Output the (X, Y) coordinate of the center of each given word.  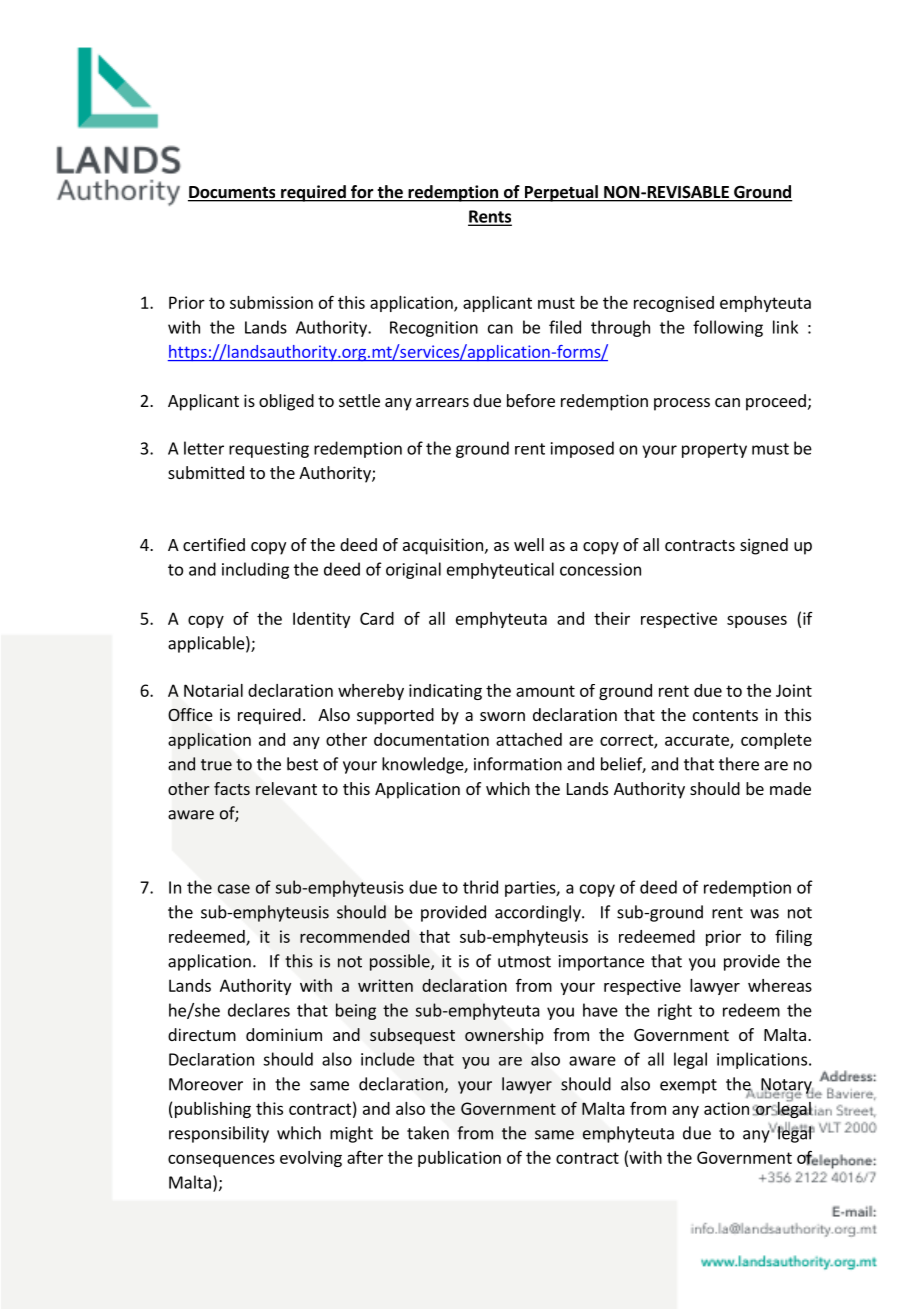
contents (725, 715)
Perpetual (561, 193)
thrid (480, 887)
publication (459, 1159)
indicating (445, 692)
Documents (233, 193)
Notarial (213, 690)
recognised (674, 304)
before (531, 400)
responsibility (219, 1134)
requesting (269, 450)
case (234, 889)
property (714, 450)
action (726, 1108)
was (764, 914)
